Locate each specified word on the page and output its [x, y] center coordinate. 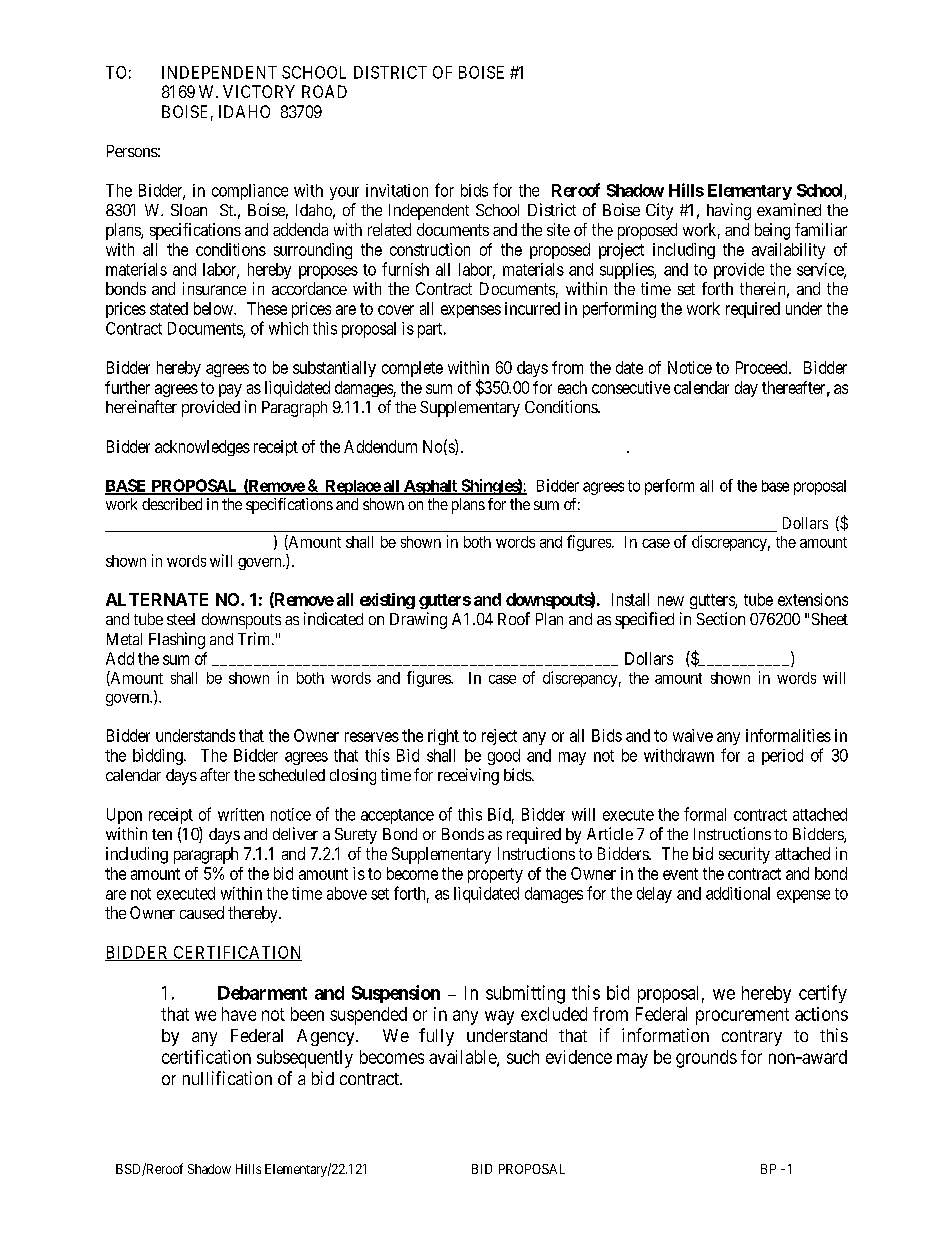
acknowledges [202, 448]
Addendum [380, 446]
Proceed [763, 367]
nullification [227, 1078]
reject [499, 737]
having [729, 211]
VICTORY [259, 91]
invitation [397, 190]
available [463, 1058]
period [782, 757]
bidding [159, 757]
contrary [752, 1038]
